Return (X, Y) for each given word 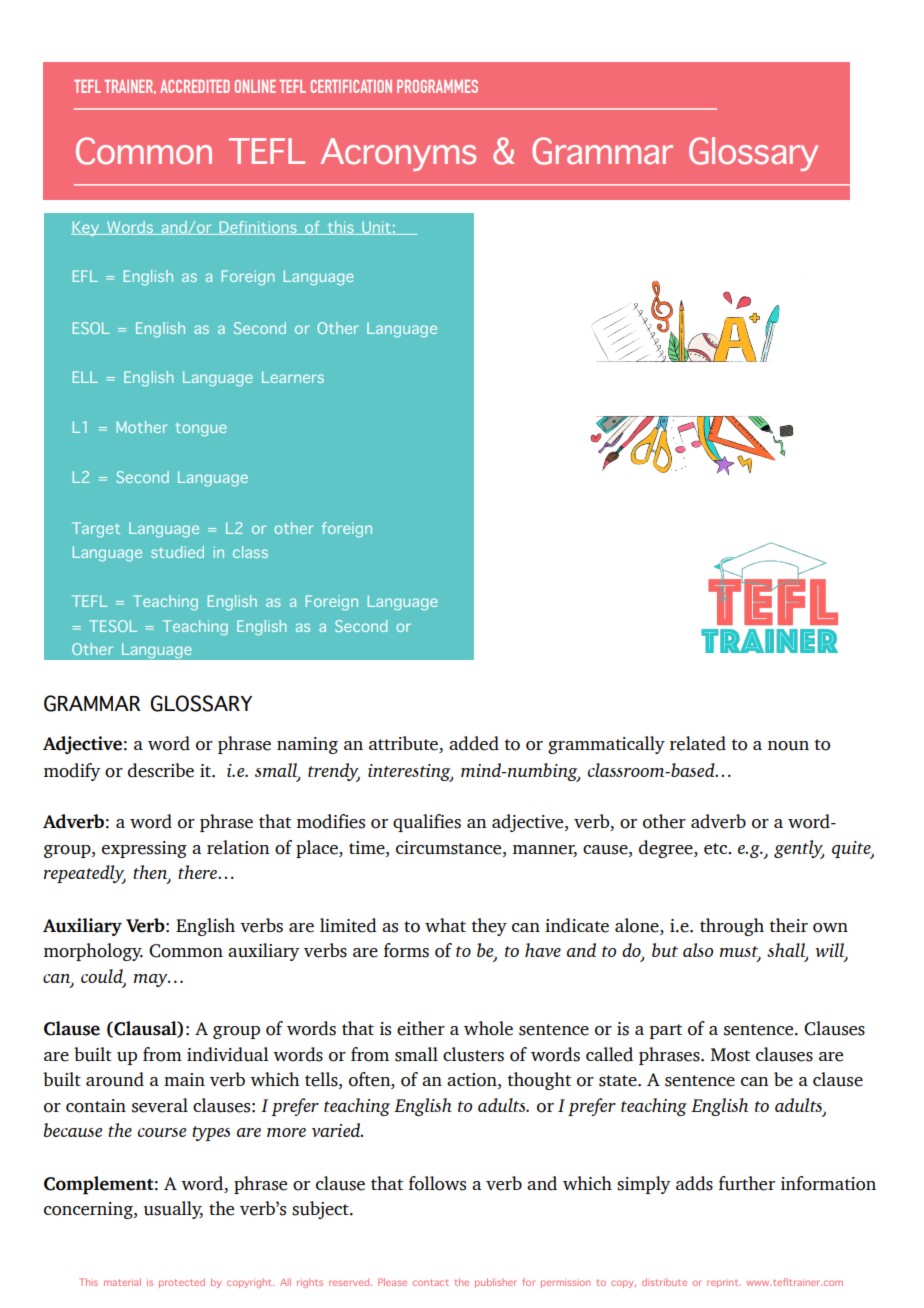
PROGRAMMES (437, 86)
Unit (376, 228)
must (740, 952)
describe (161, 770)
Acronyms (398, 154)
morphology (93, 952)
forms (406, 950)
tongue (201, 429)
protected (182, 1283)
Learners (293, 377)
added (474, 743)
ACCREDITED (195, 86)
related (698, 743)
